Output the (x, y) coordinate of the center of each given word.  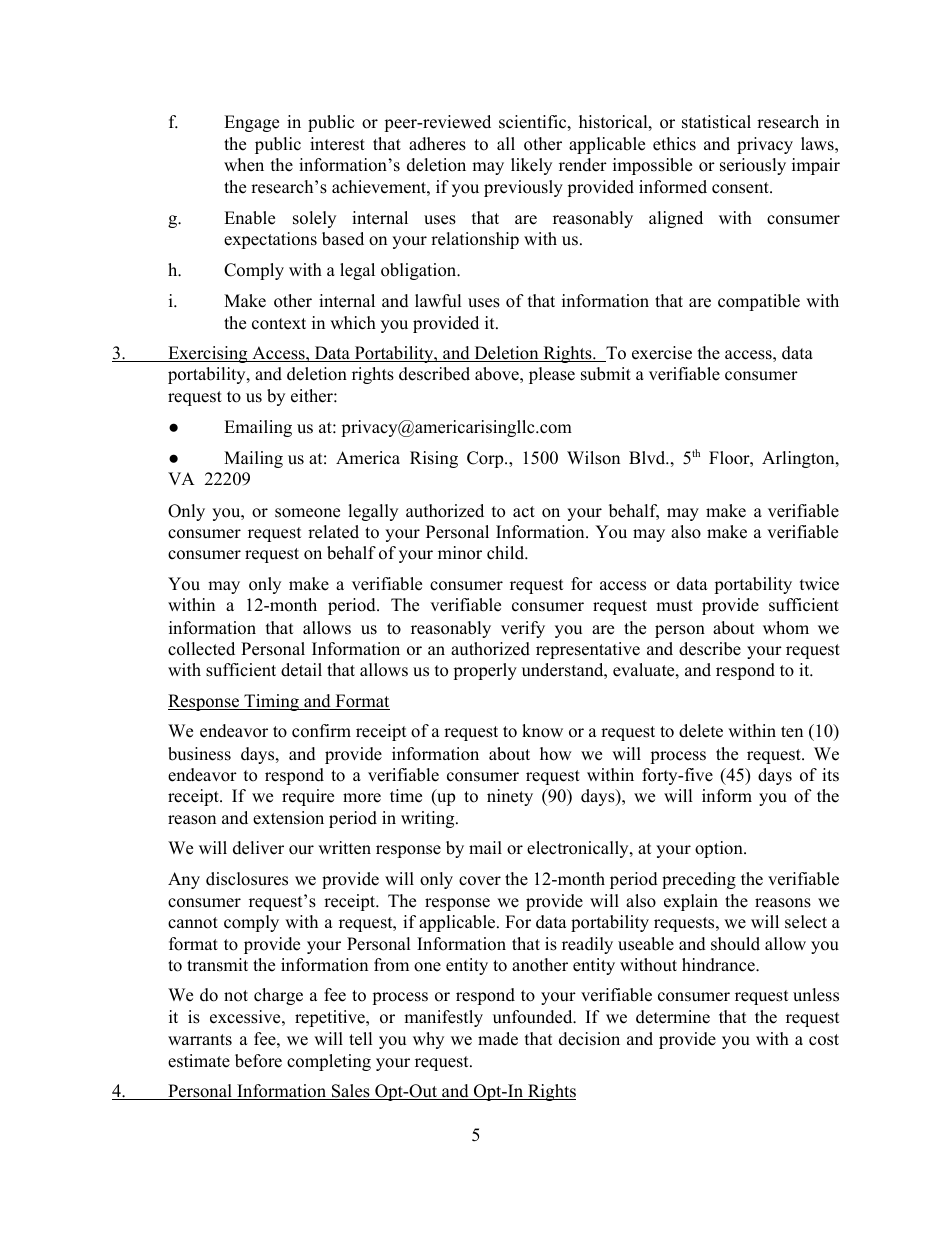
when (244, 165)
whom (786, 628)
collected (201, 649)
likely (531, 166)
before (258, 1061)
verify (523, 629)
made (498, 1039)
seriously (753, 166)
